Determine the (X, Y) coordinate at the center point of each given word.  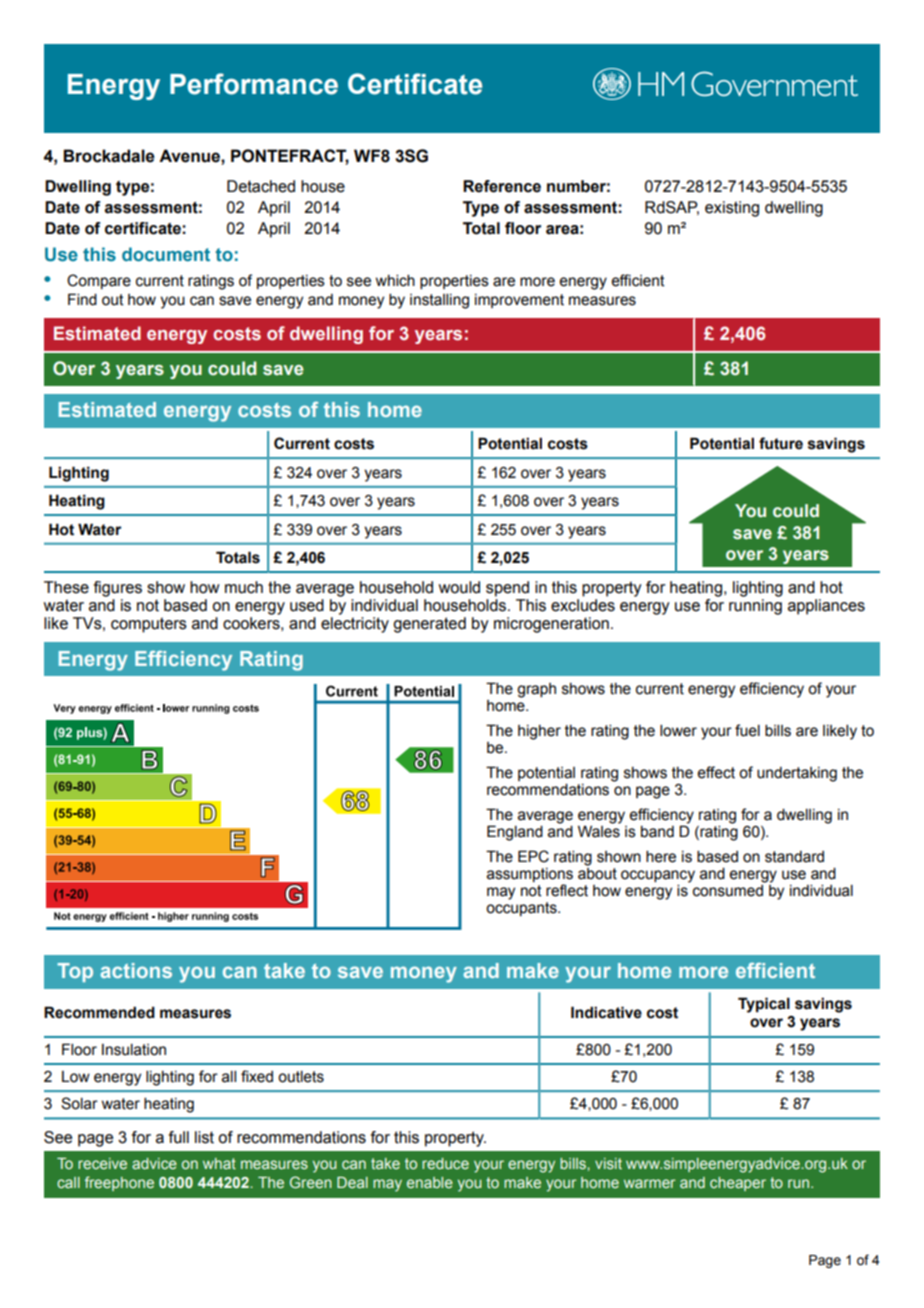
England (515, 833)
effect (716, 772)
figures (118, 589)
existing (732, 209)
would (459, 587)
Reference (502, 186)
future (781, 443)
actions (136, 970)
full (179, 1137)
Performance (254, 84)
